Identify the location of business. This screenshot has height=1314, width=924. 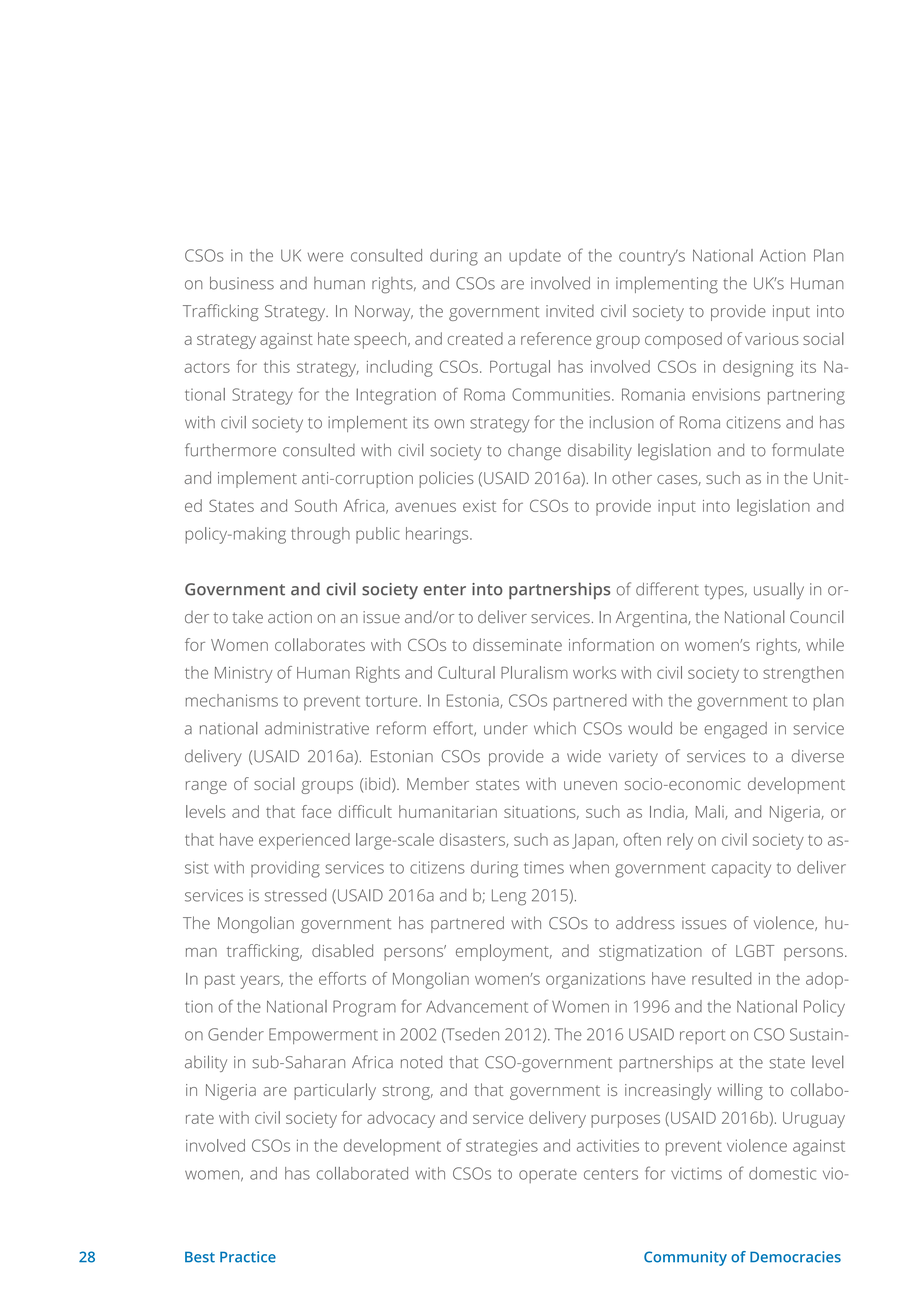
(242, 283).
